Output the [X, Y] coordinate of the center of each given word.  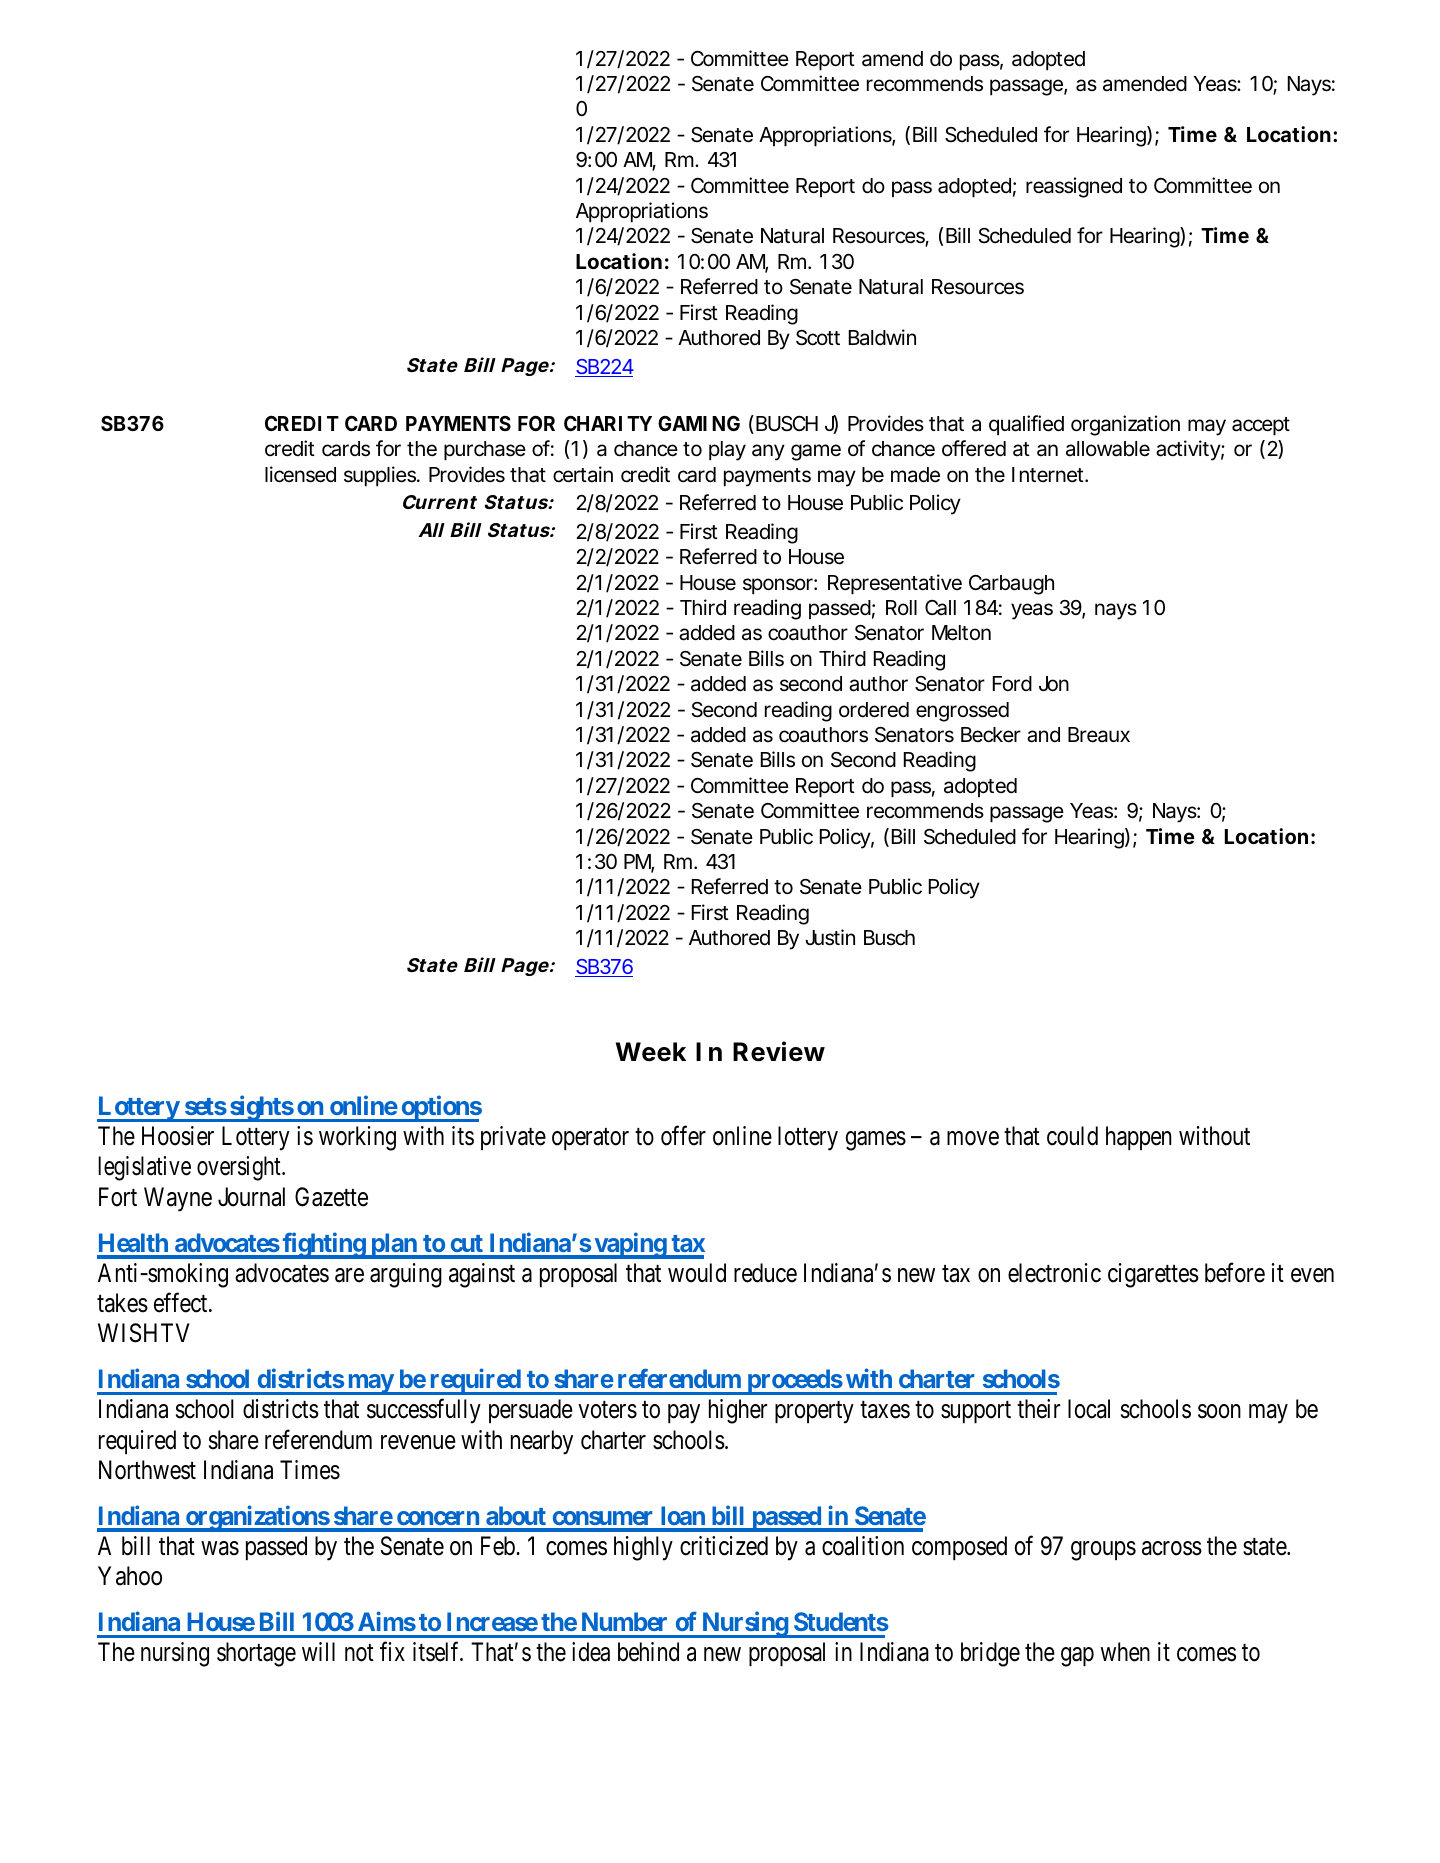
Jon [1054, 684]
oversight [240, 1168]
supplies [381, 476]
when [1125, 1652]
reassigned [1074, 187]
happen [1139, 1138]
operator [590, 1139]
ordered [874, 710]
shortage [256, 1654]
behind [648, 1652]
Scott [818, 338]
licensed [300, 474]
